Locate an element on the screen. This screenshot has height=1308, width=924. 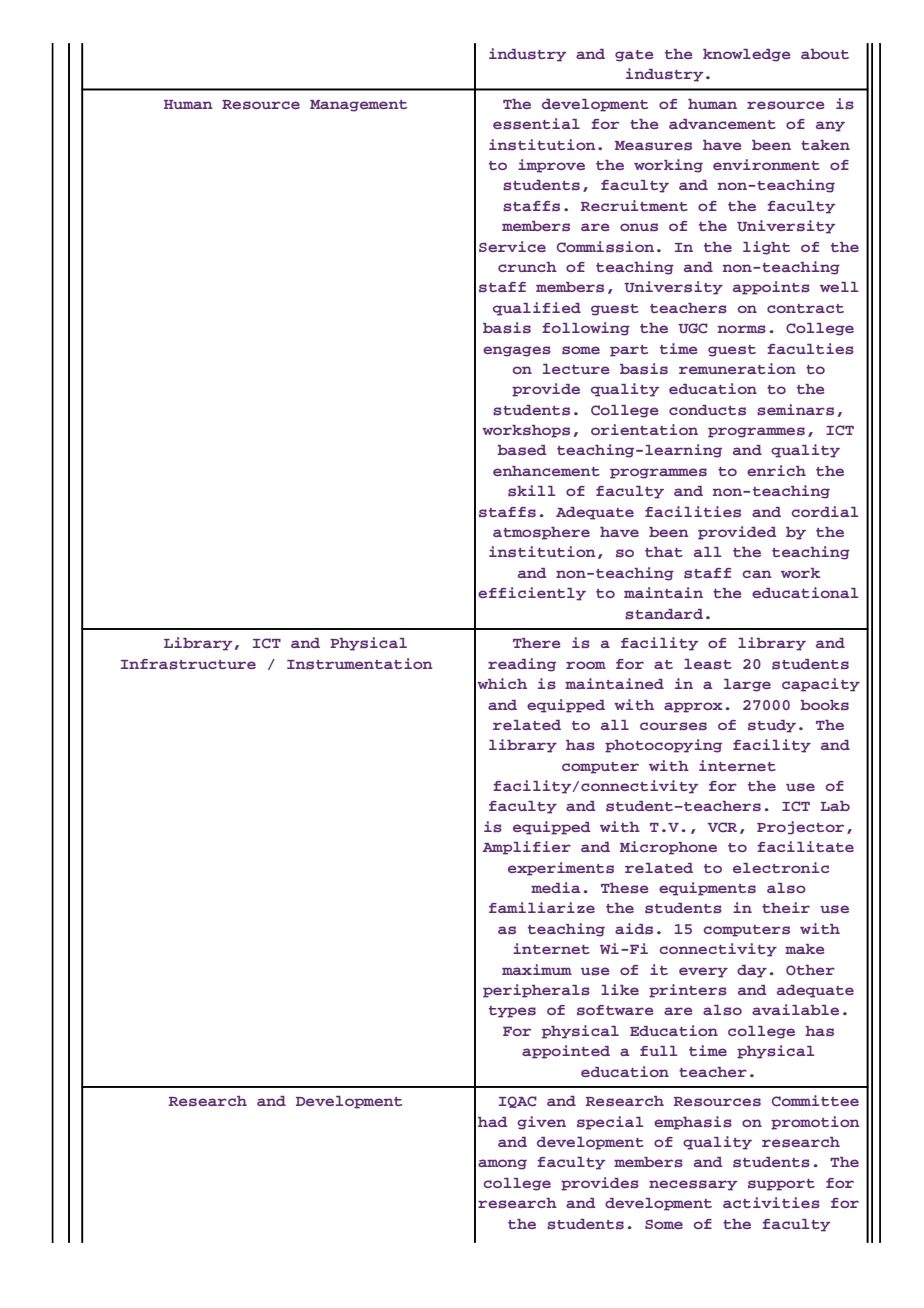
knowledge is located at coordinates (747, 55).
